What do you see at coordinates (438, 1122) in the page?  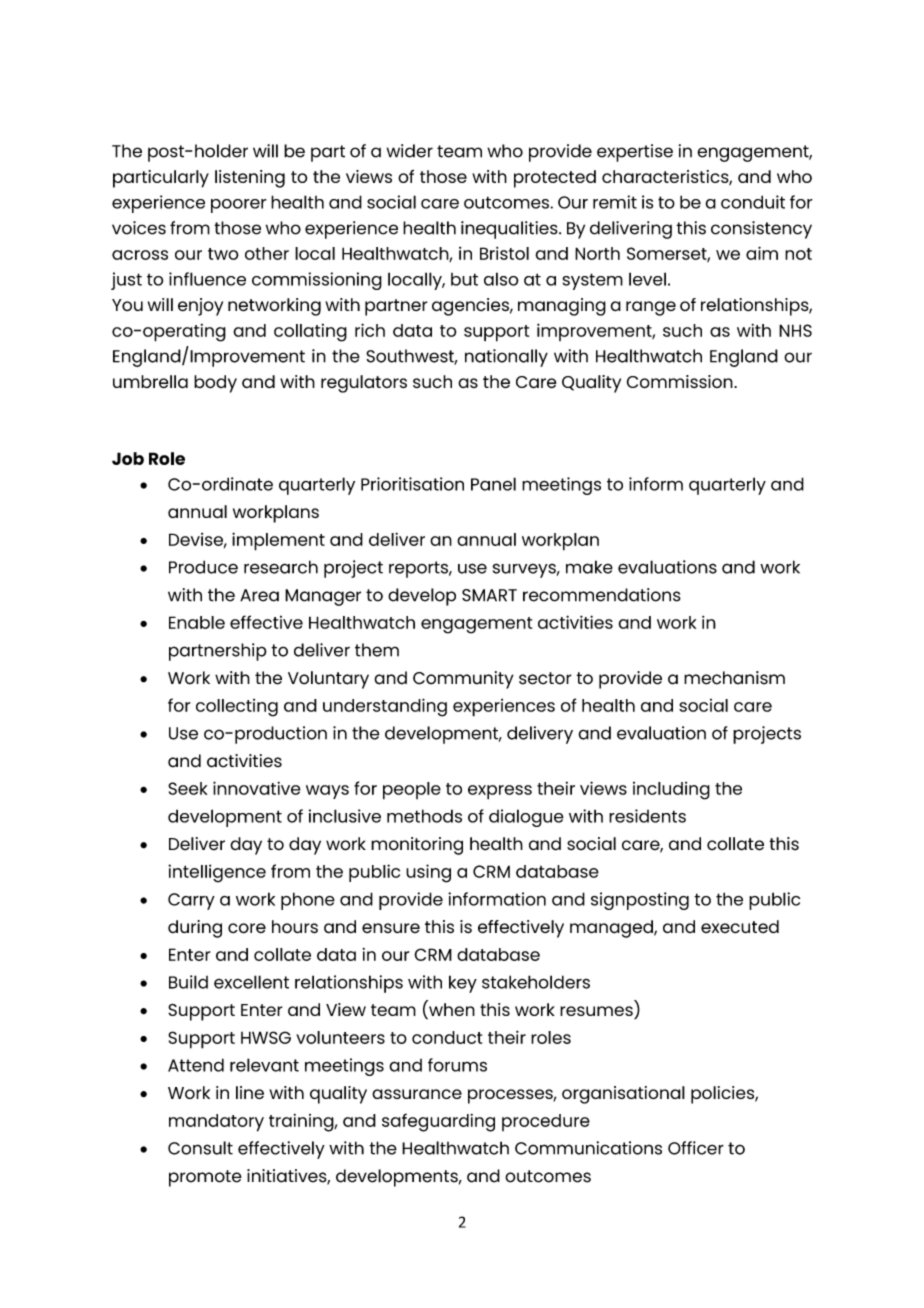 I see `safeguarding` at bounding box center [438, 1122].
